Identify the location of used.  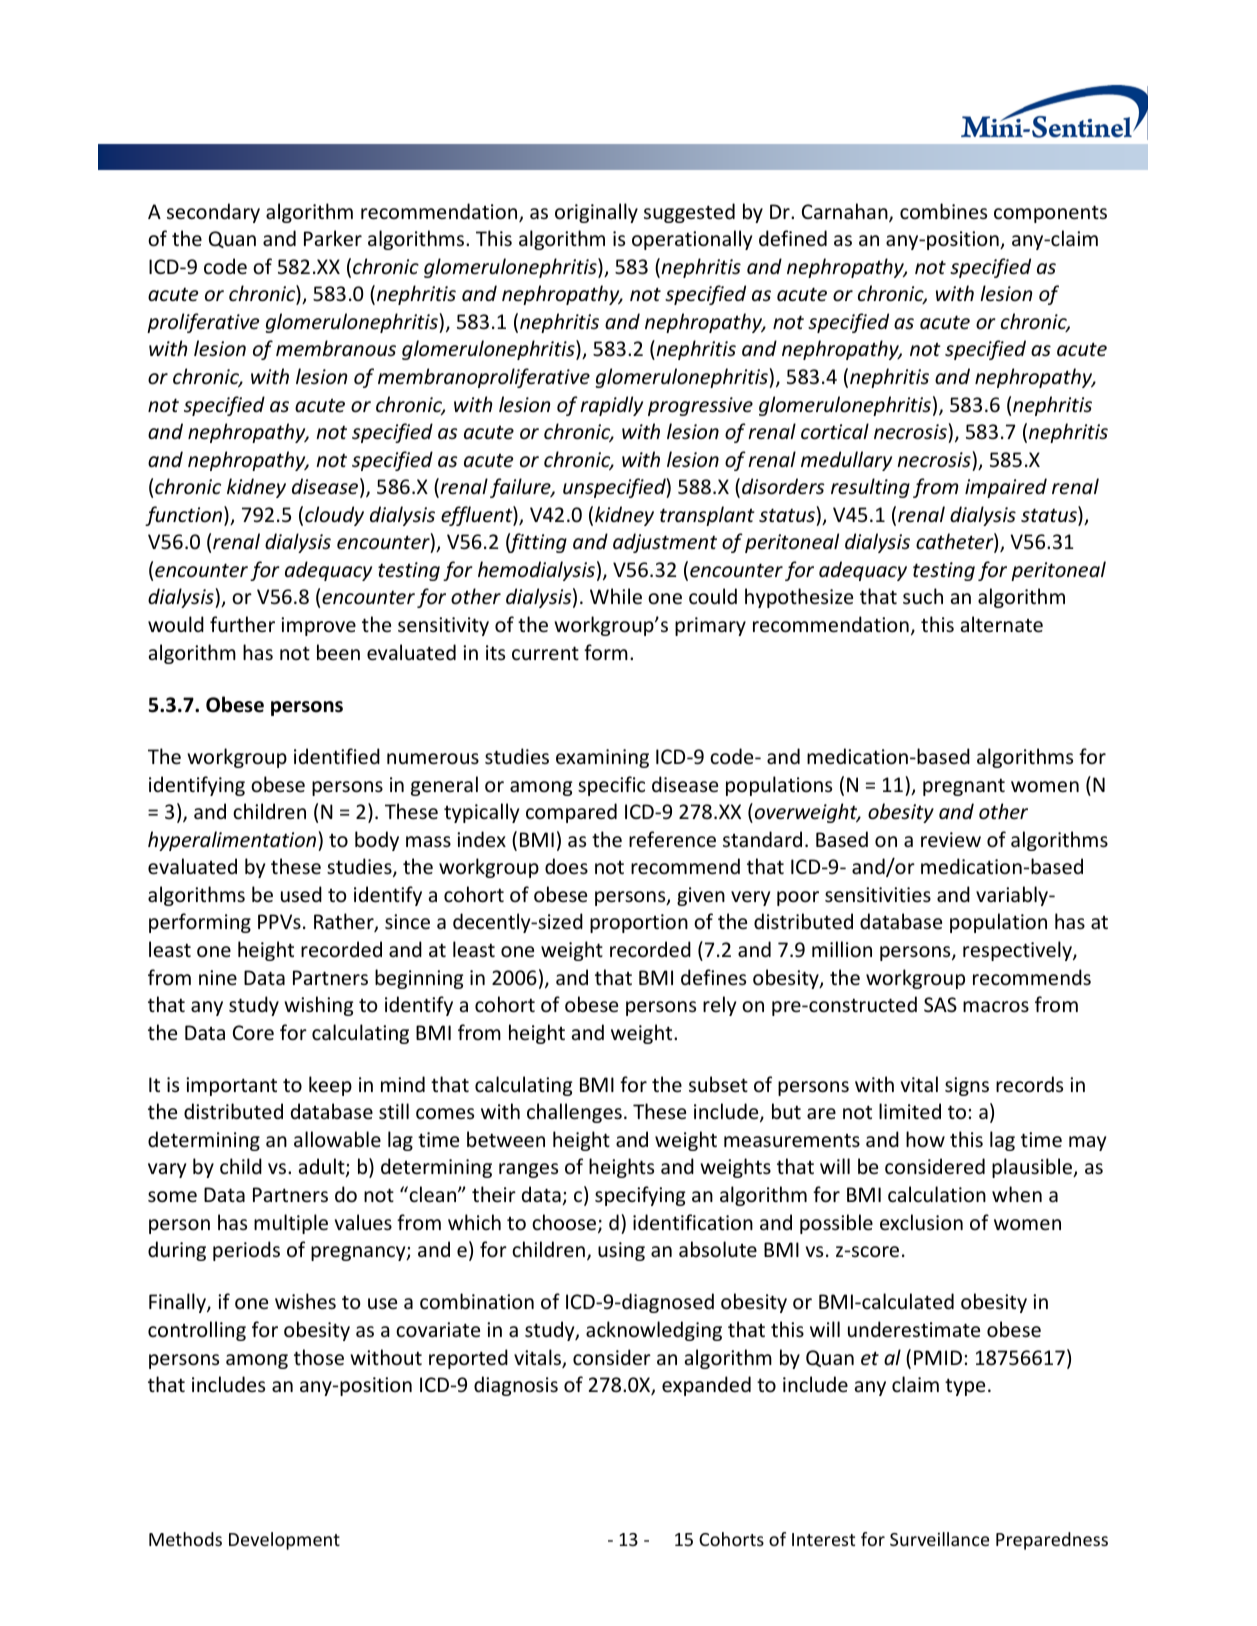
(301, 894).
